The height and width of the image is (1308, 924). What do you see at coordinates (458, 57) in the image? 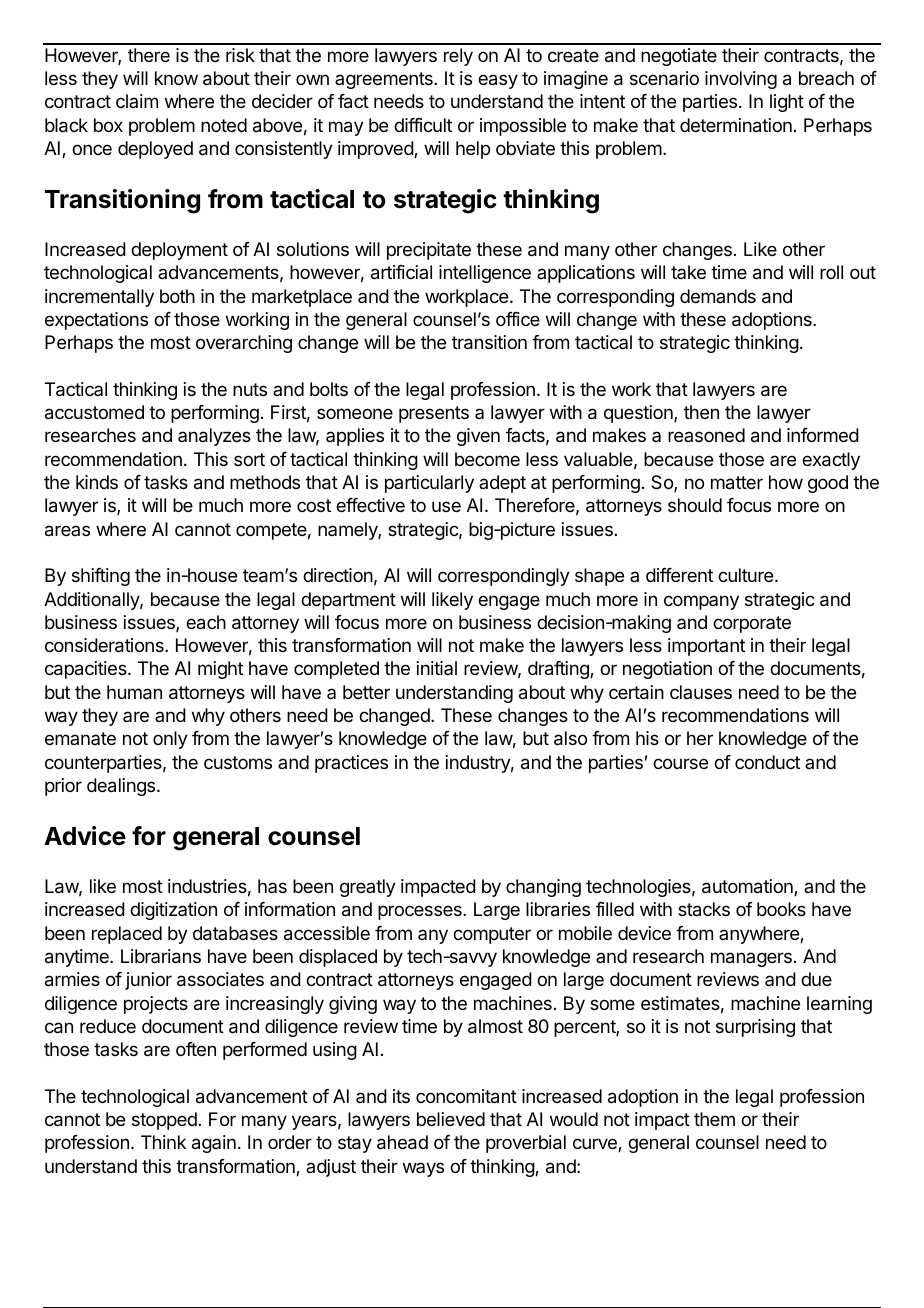
I see `rely` at bounding box center [458, 57].
